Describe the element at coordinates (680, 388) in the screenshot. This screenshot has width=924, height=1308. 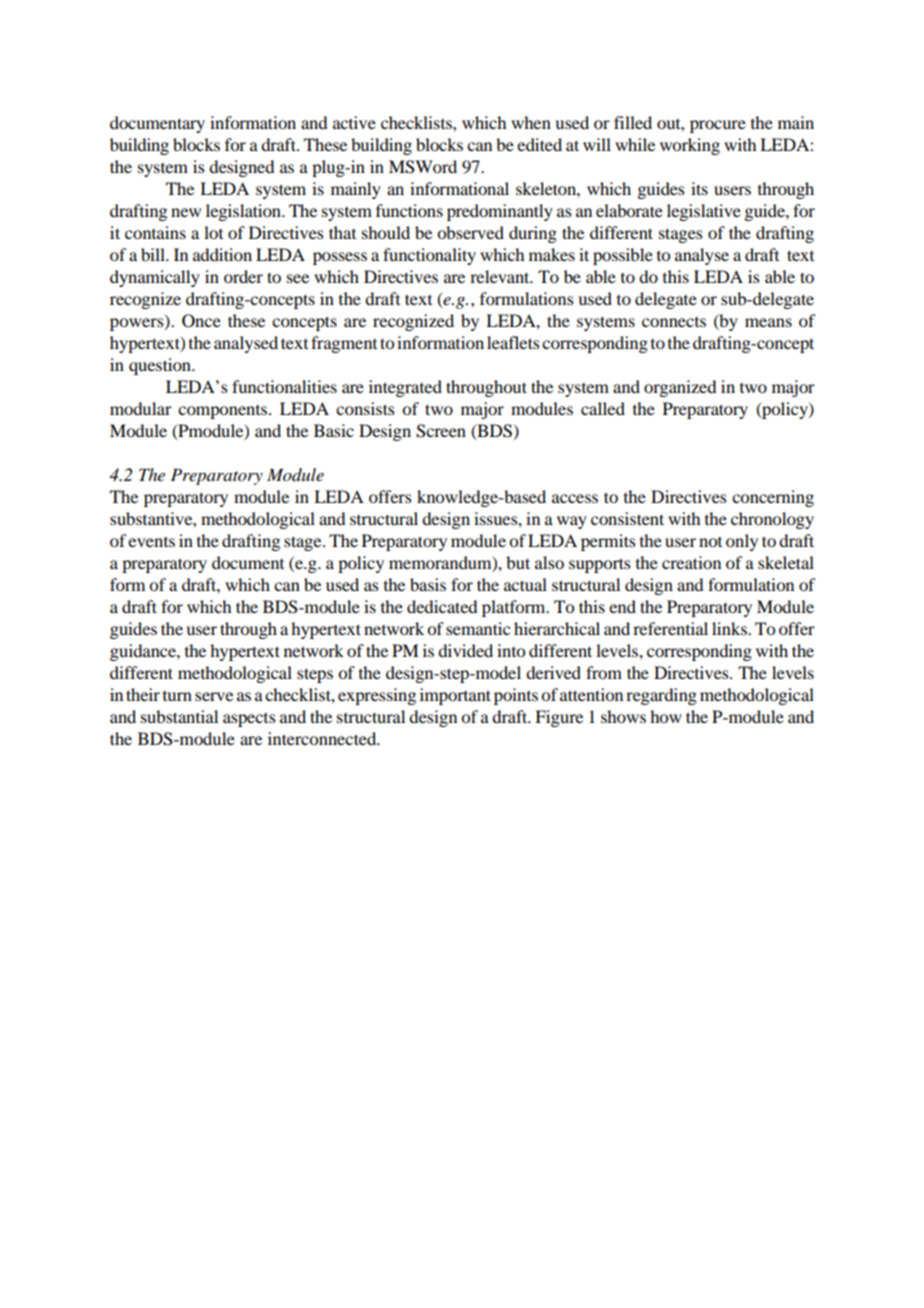
I see `organized` at that location.
